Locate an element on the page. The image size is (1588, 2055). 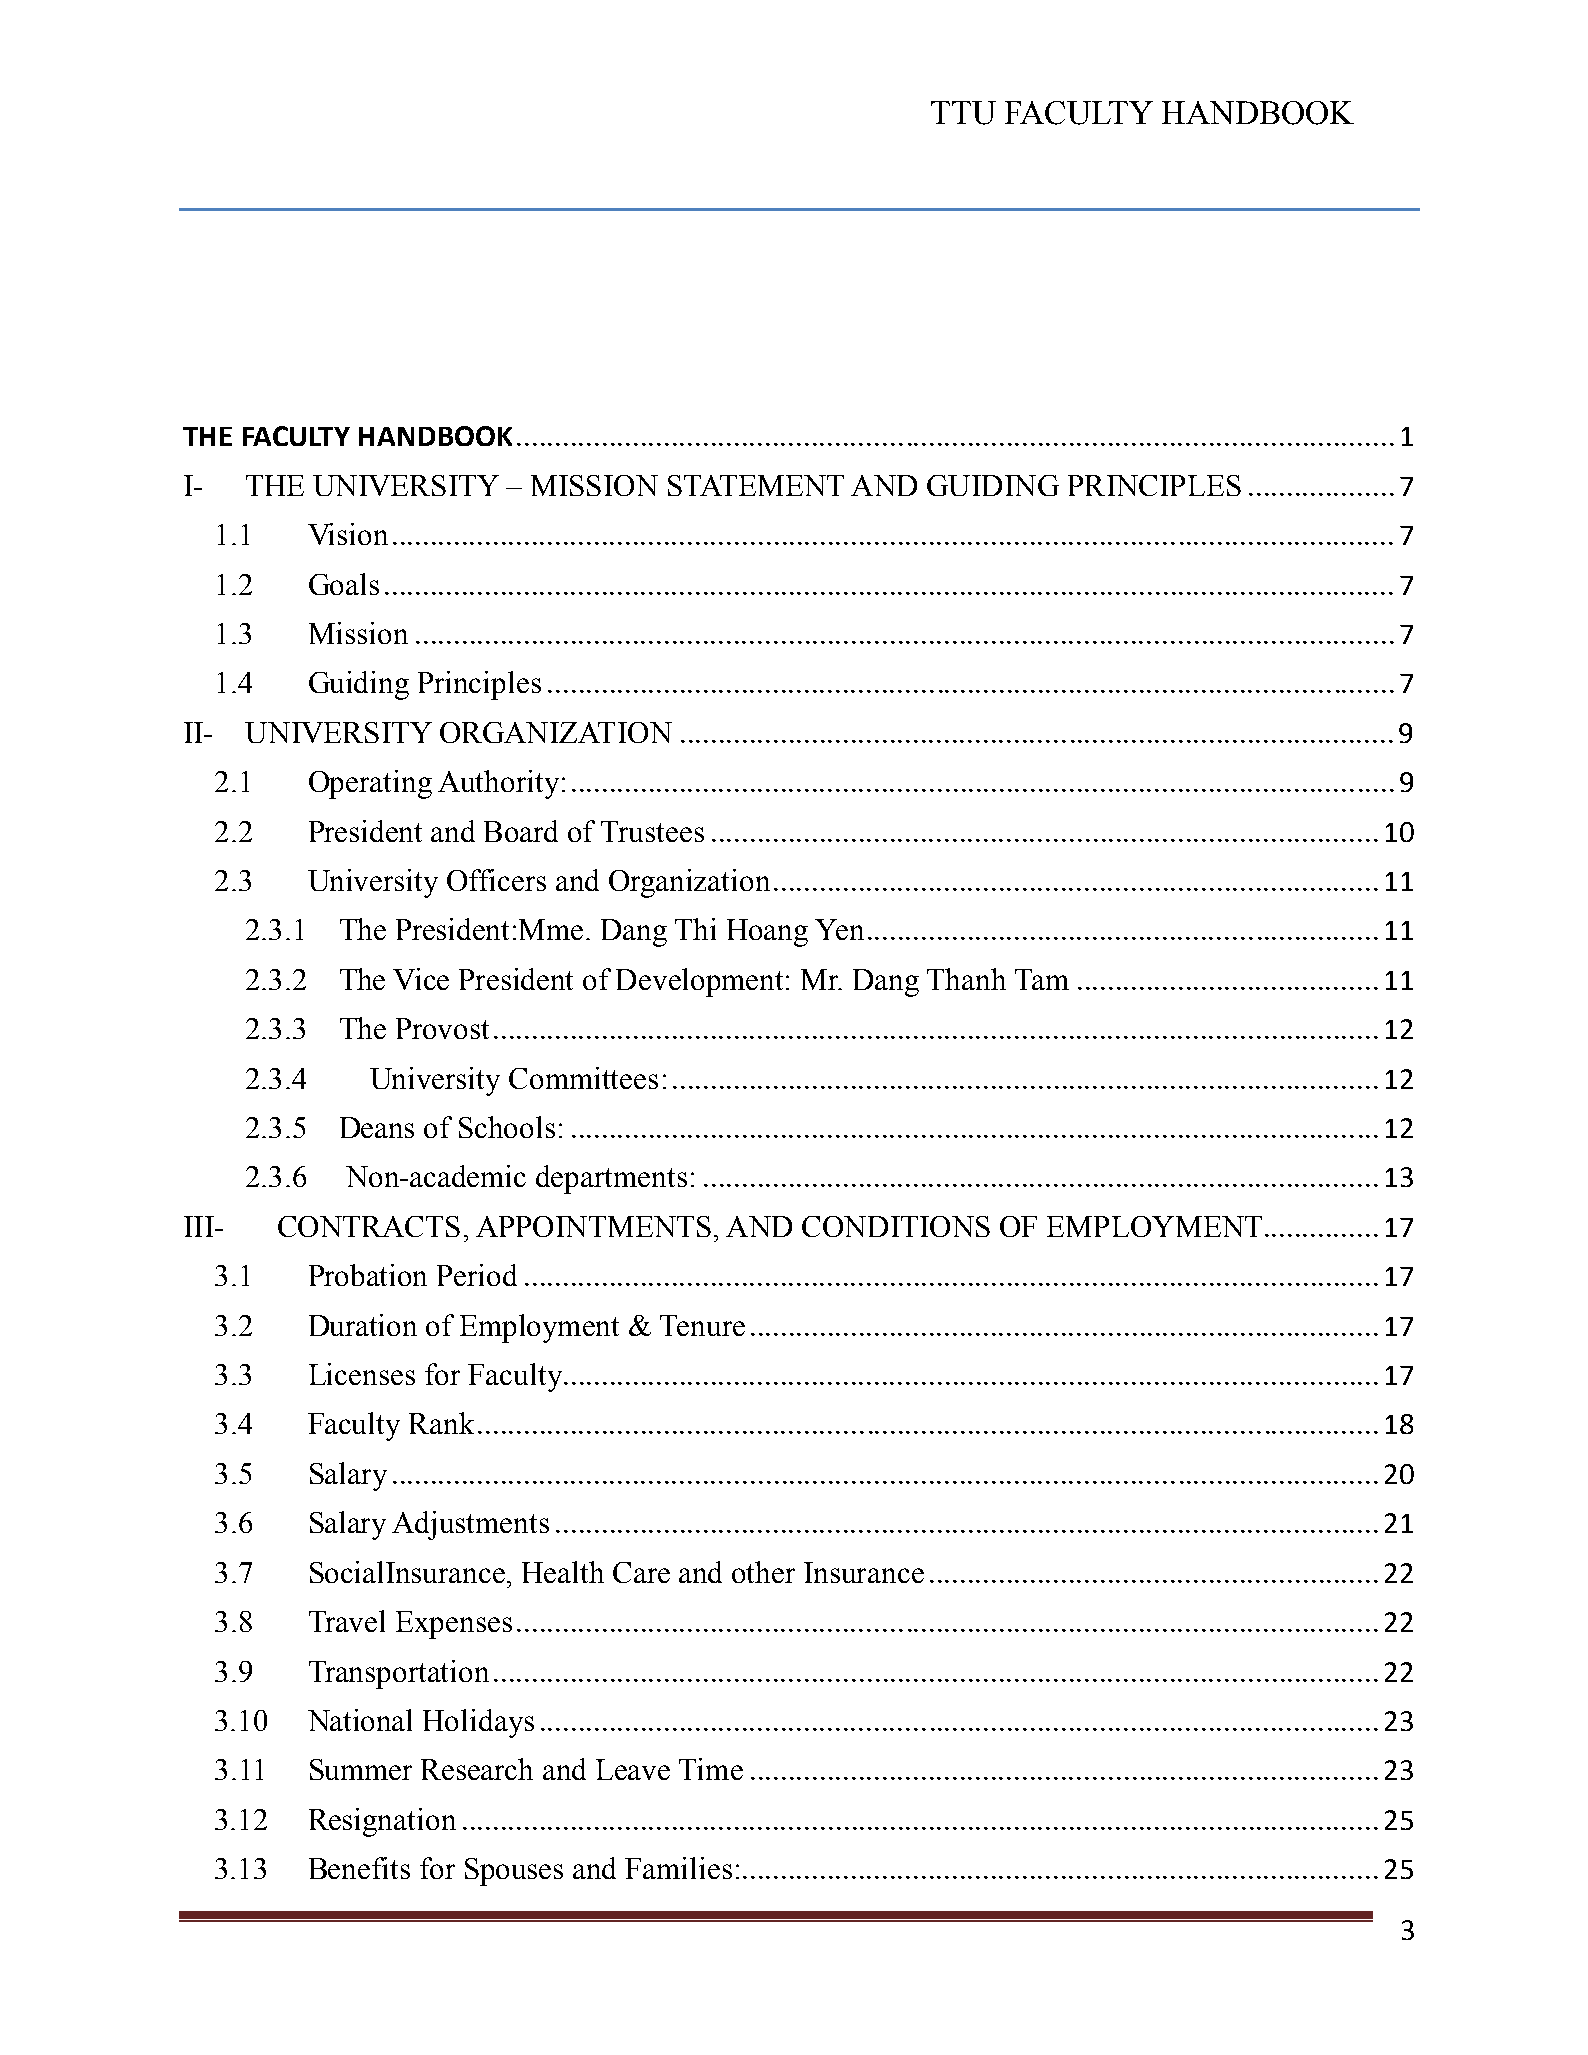
Thanh is located at coordinates (966, 979).
